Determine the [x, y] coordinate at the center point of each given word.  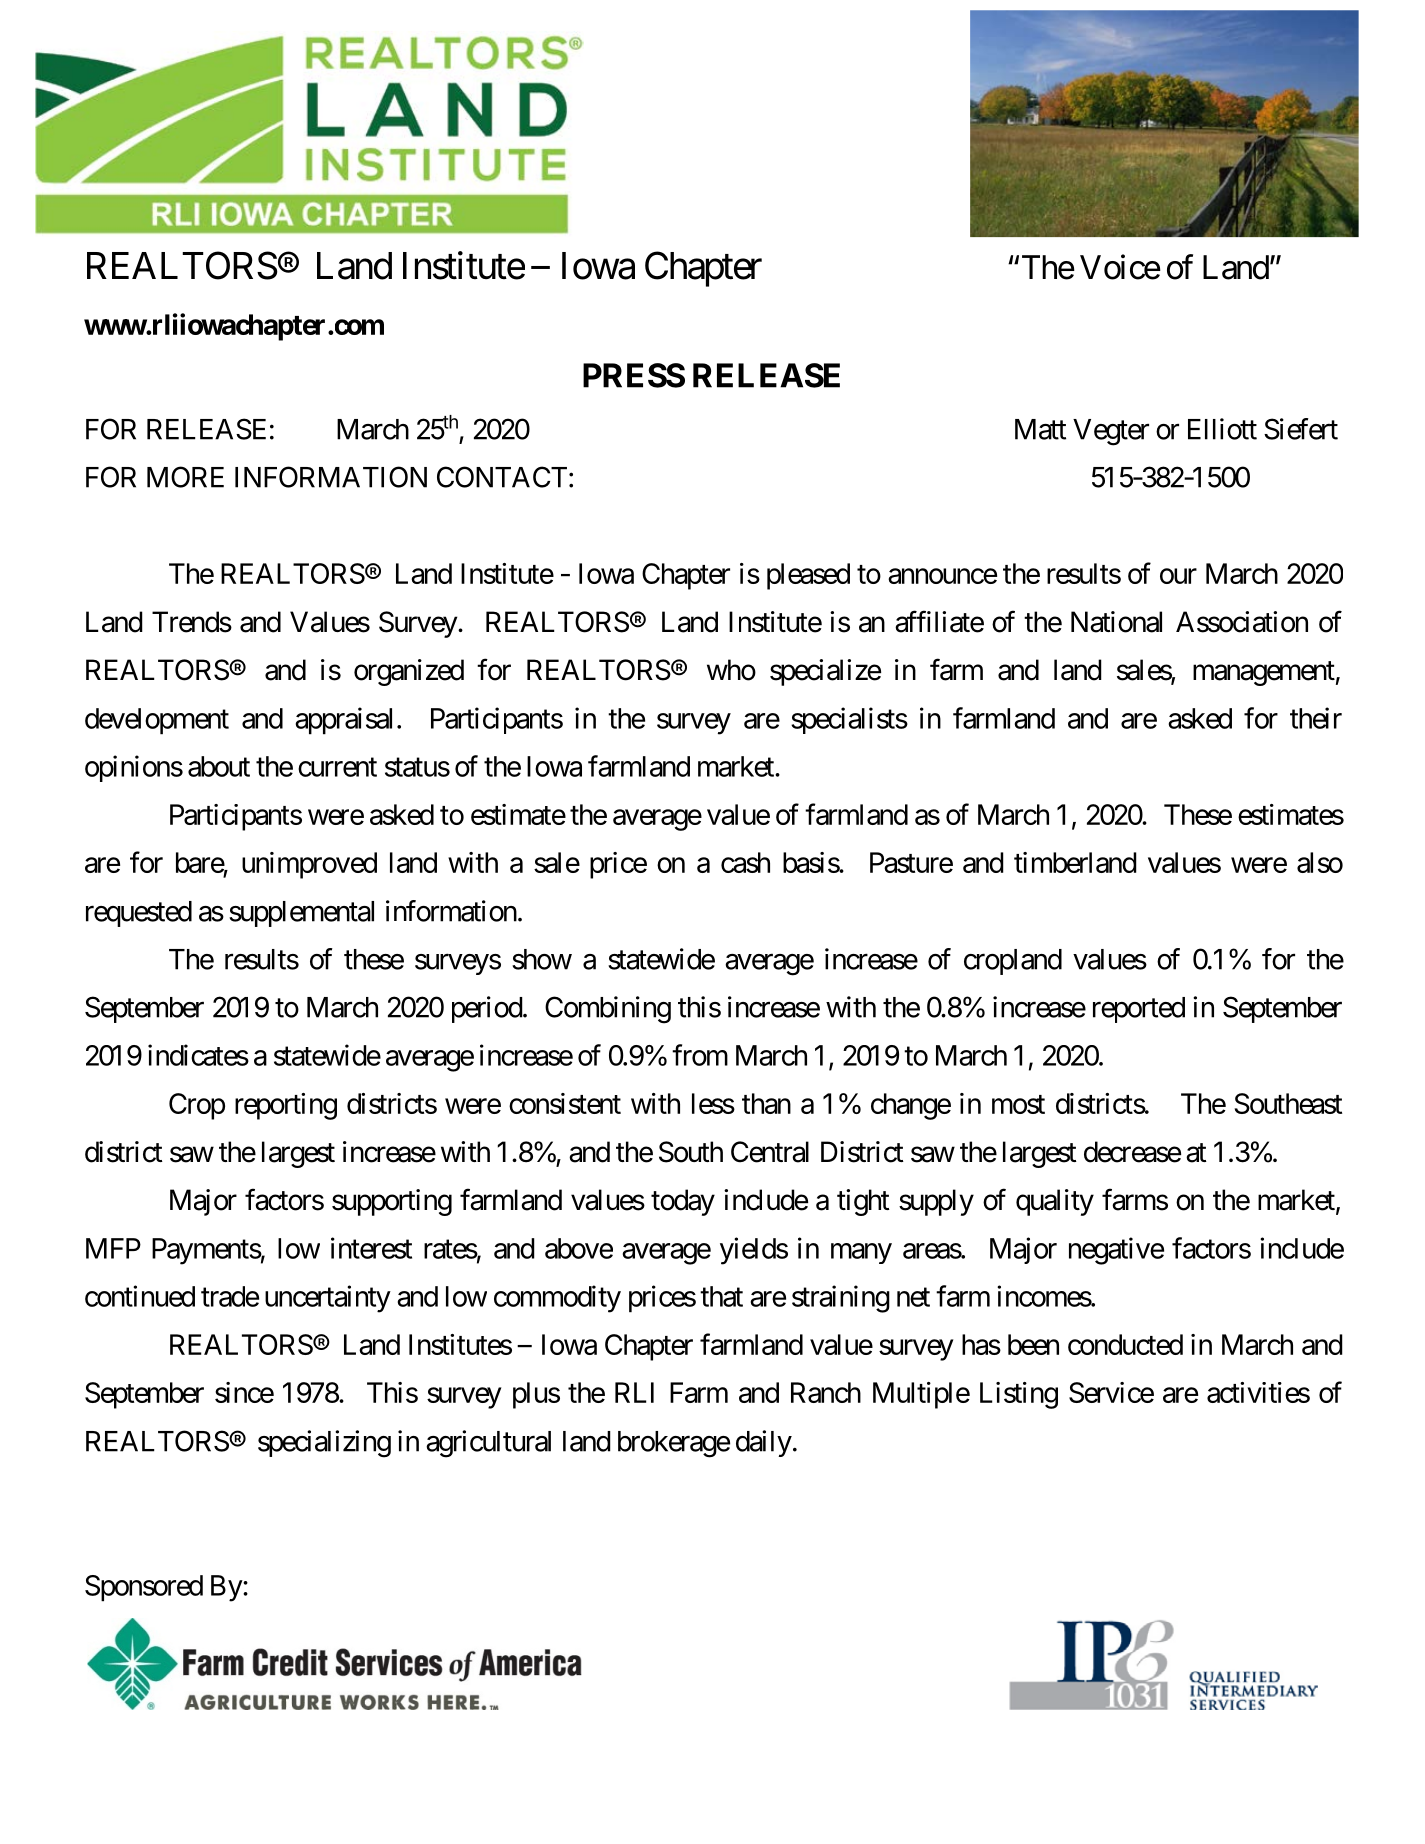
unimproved [309, 865]
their [1316, 718]
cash [745, 862]
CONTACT [502, 477]
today [683, 1202]
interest [371, 1248]
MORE [185, 477]
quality [1055, 1202]
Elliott [1222, 429]
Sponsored [144, 1588]
